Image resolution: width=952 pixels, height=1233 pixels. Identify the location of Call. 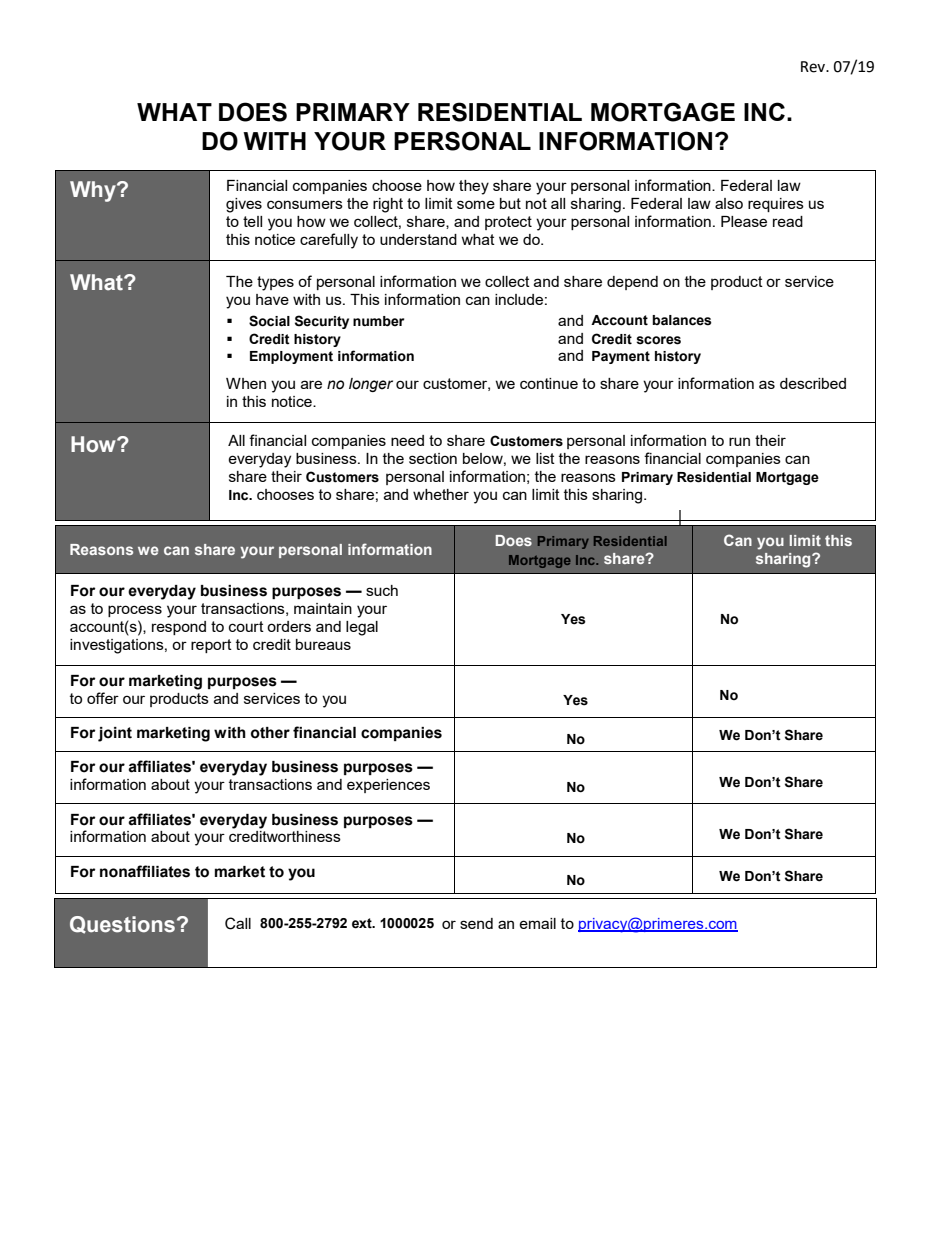
(238, 923).
